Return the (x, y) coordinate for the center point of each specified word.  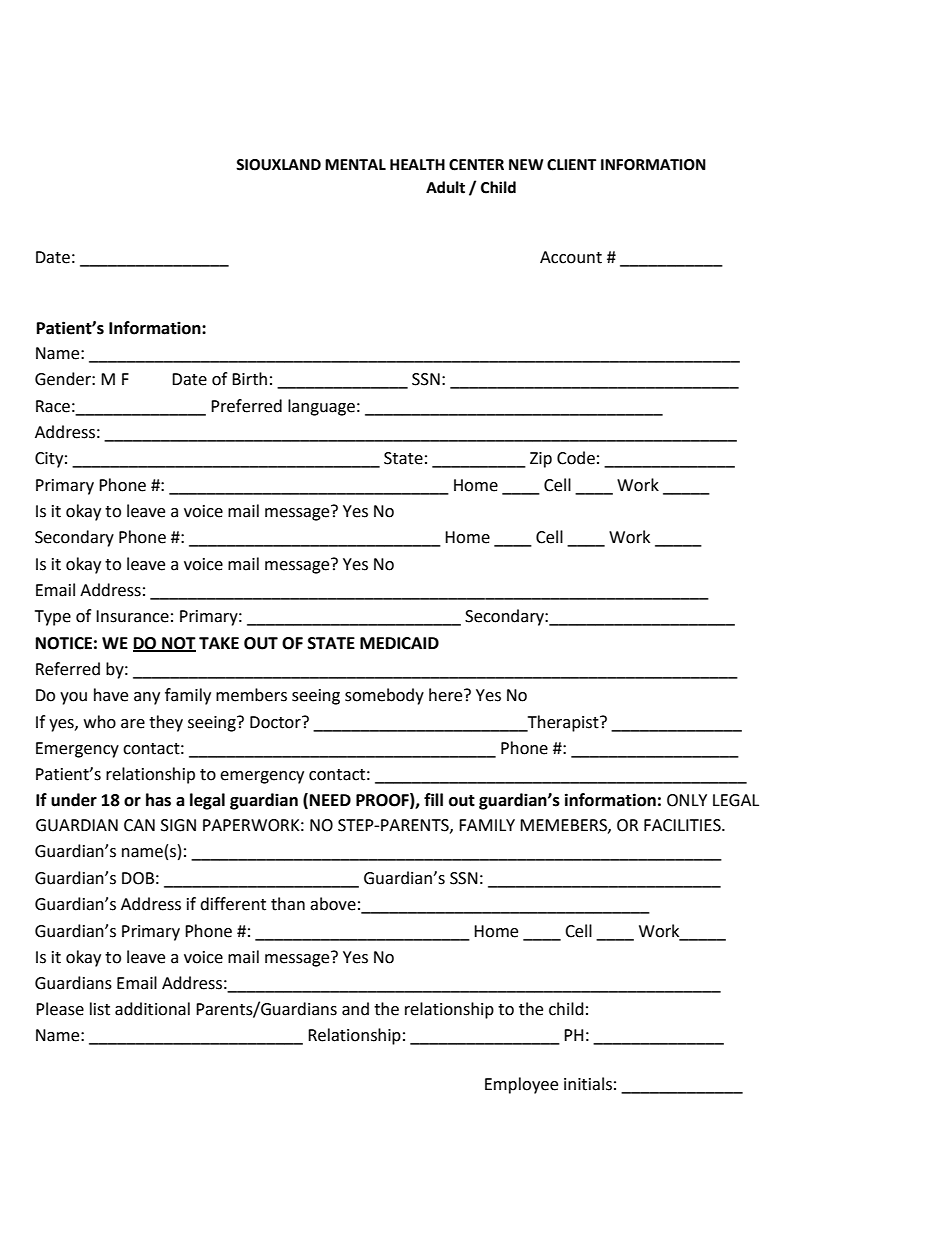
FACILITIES (683, 825)
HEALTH (417, 164)
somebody (384, 696)
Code (576, 458)
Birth (249, 379)
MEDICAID (399, 643)
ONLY (687, 800)
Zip (541, 460)
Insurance (132, 616)
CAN (139, 825)
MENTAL (355, 164)
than (288, 904)
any (147, 698)
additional (152, 1009)
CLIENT (571, 165)
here (447, 695)
